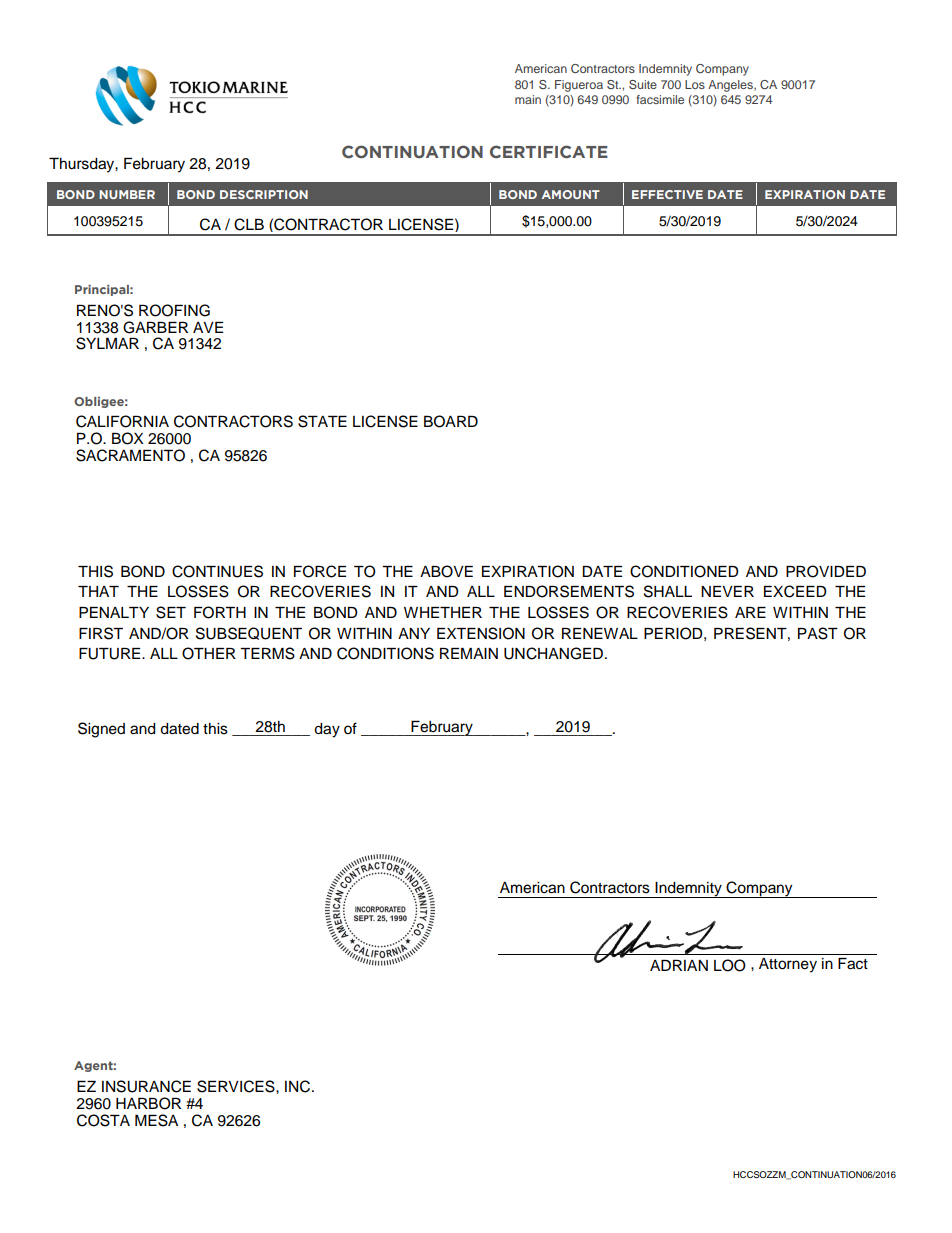 The image size is (952, 1233). Describe the element at coordinates (731, 86) in the screenshot. I see `Angeles` at that location.
